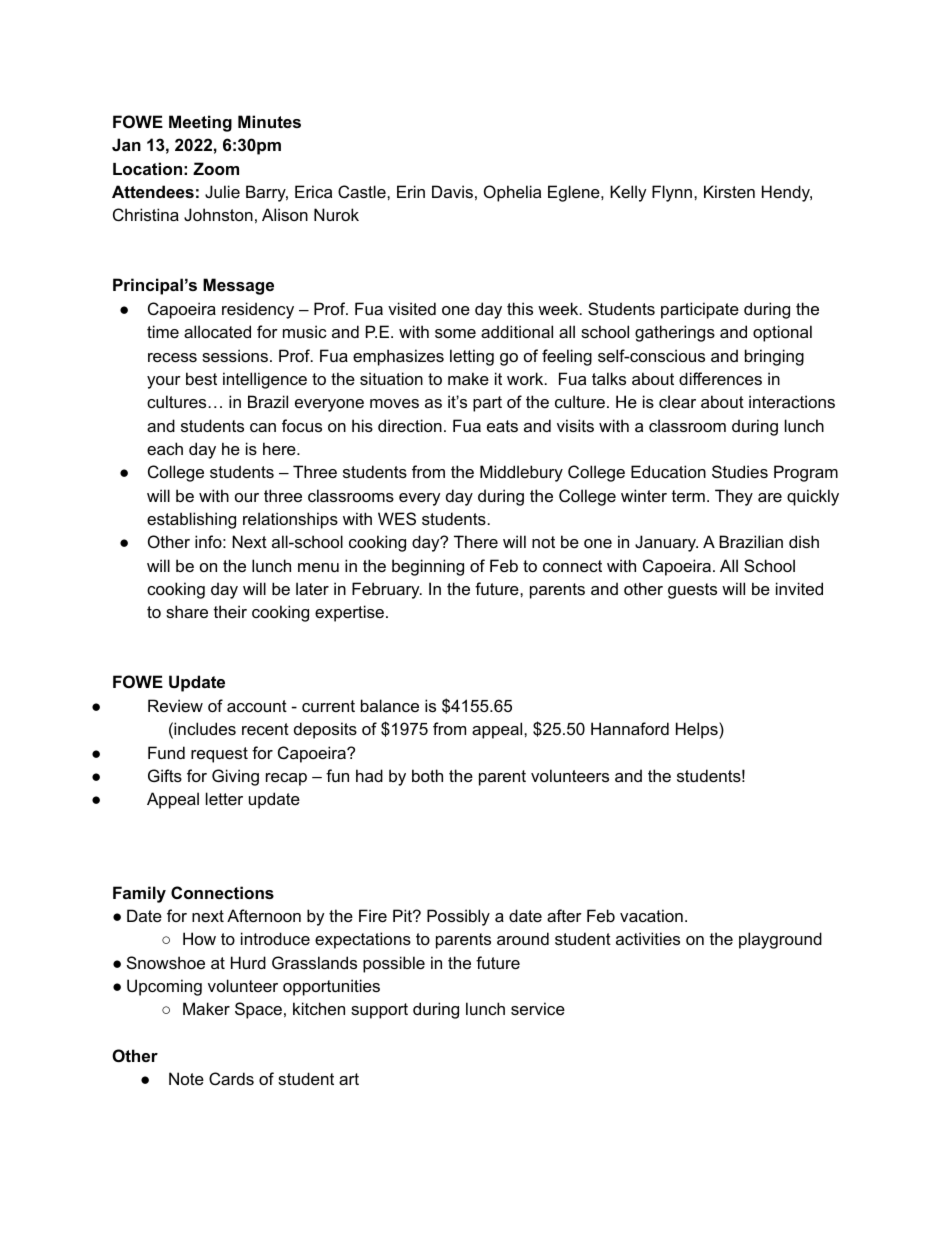 This screenshot has height=1233, width=952. Describe the element at coordinates (538, 1008) in the screenshot. I see `service` at that location.
